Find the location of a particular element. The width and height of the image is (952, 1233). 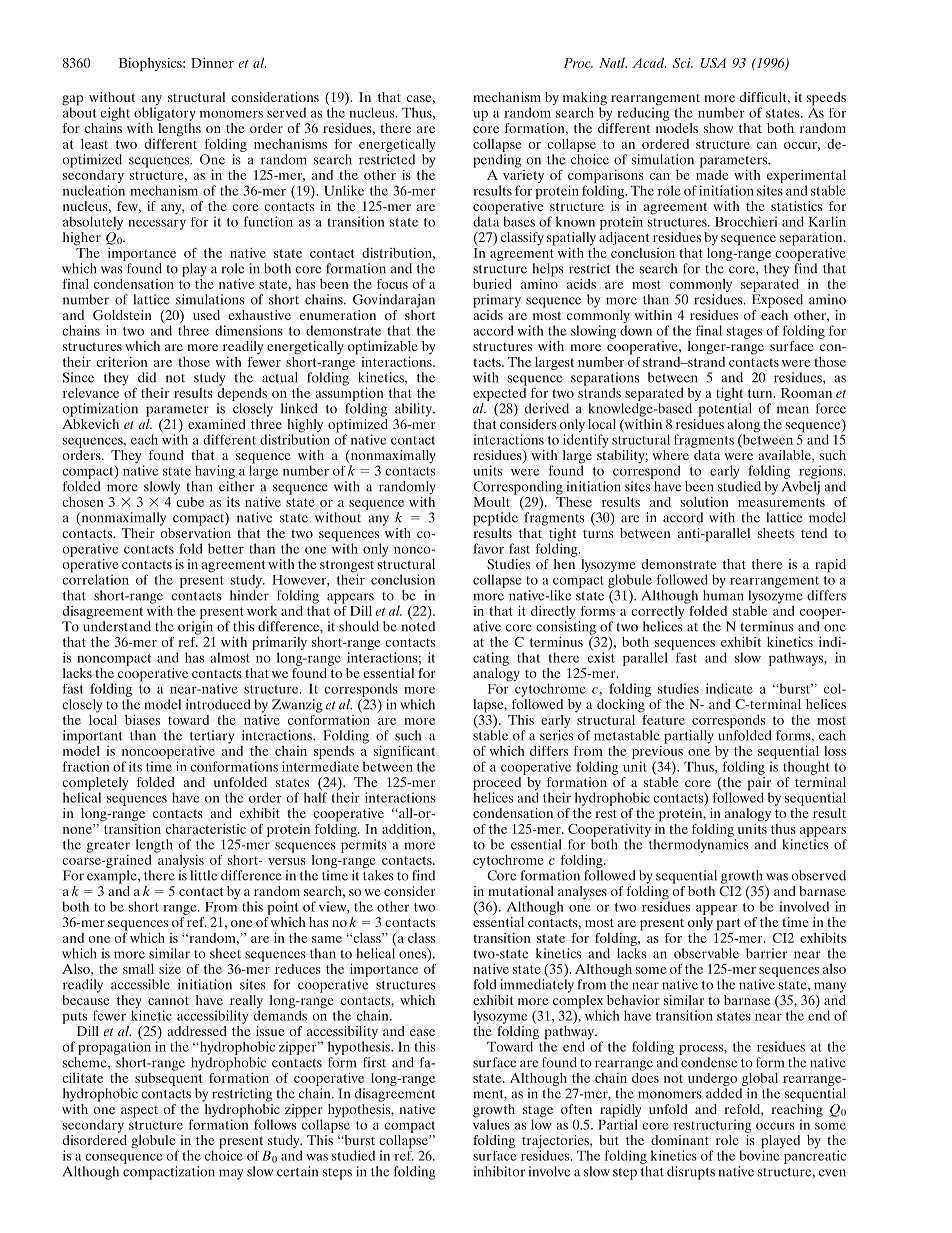

values is located at coordinates (491, 1123).
